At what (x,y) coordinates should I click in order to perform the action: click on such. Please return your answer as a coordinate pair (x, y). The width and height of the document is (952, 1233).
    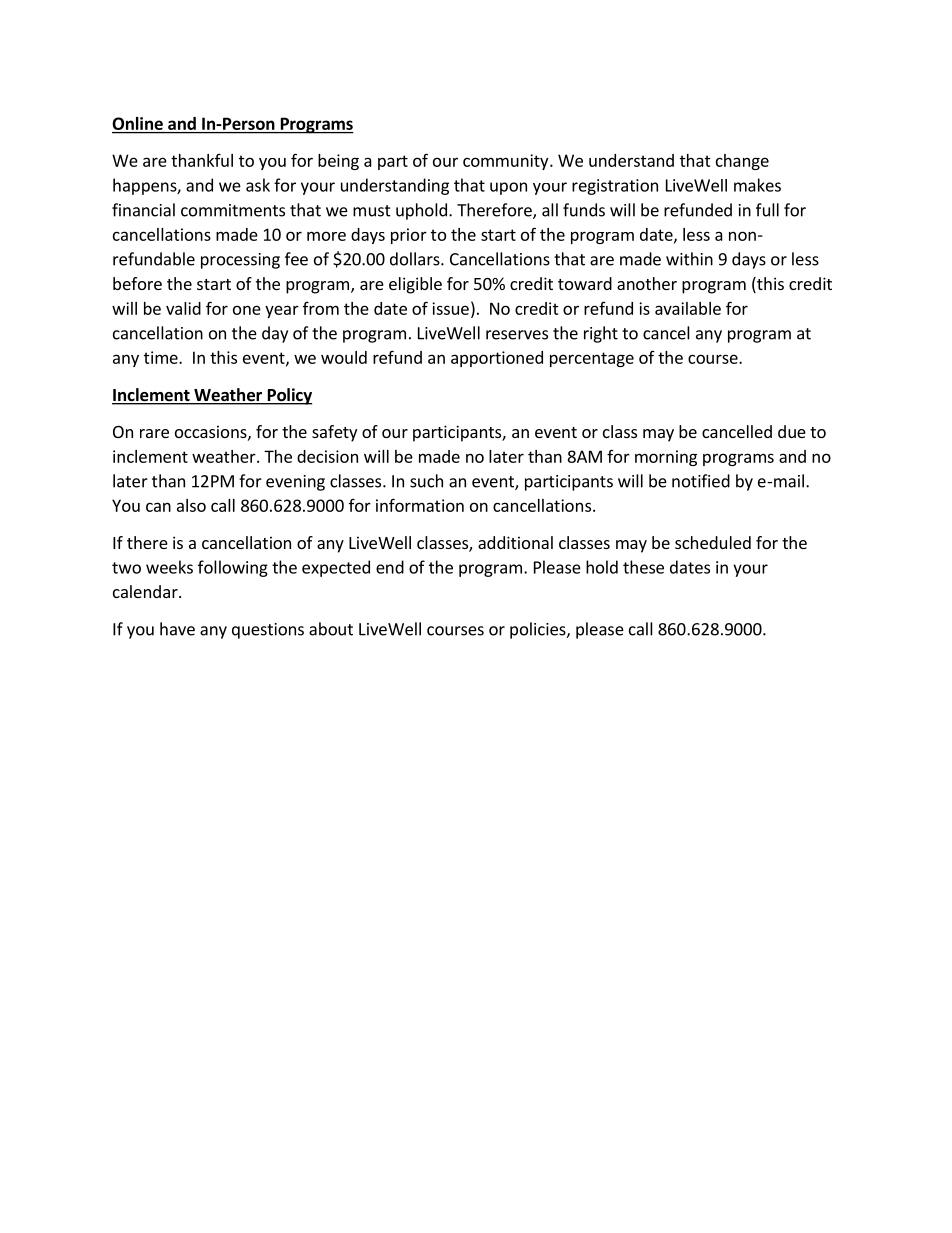
    Looking at the image, I should click on (426, 481).
